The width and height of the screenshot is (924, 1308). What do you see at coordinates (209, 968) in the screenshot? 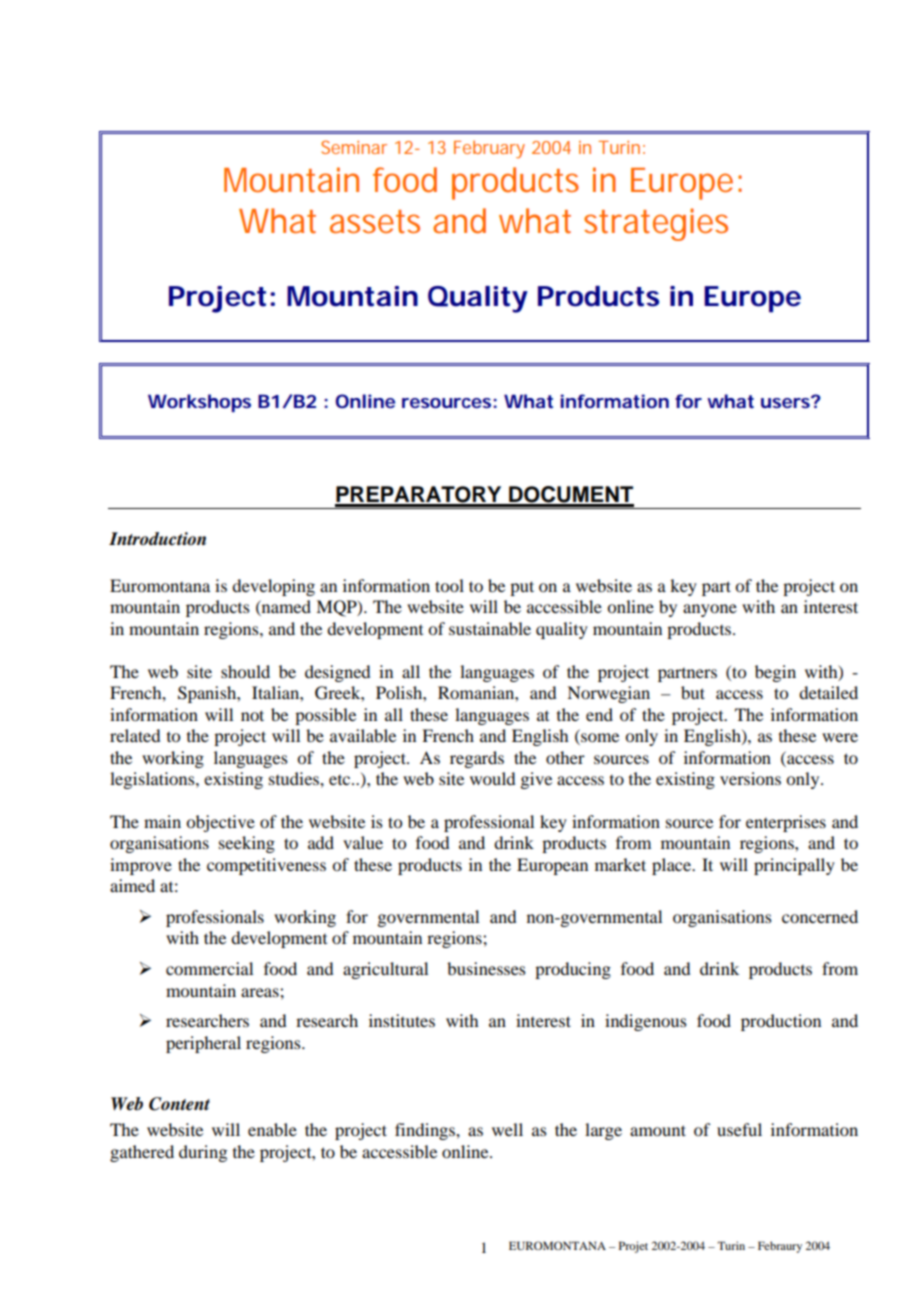
I see `commercial` at bounding box center [209, 968].
